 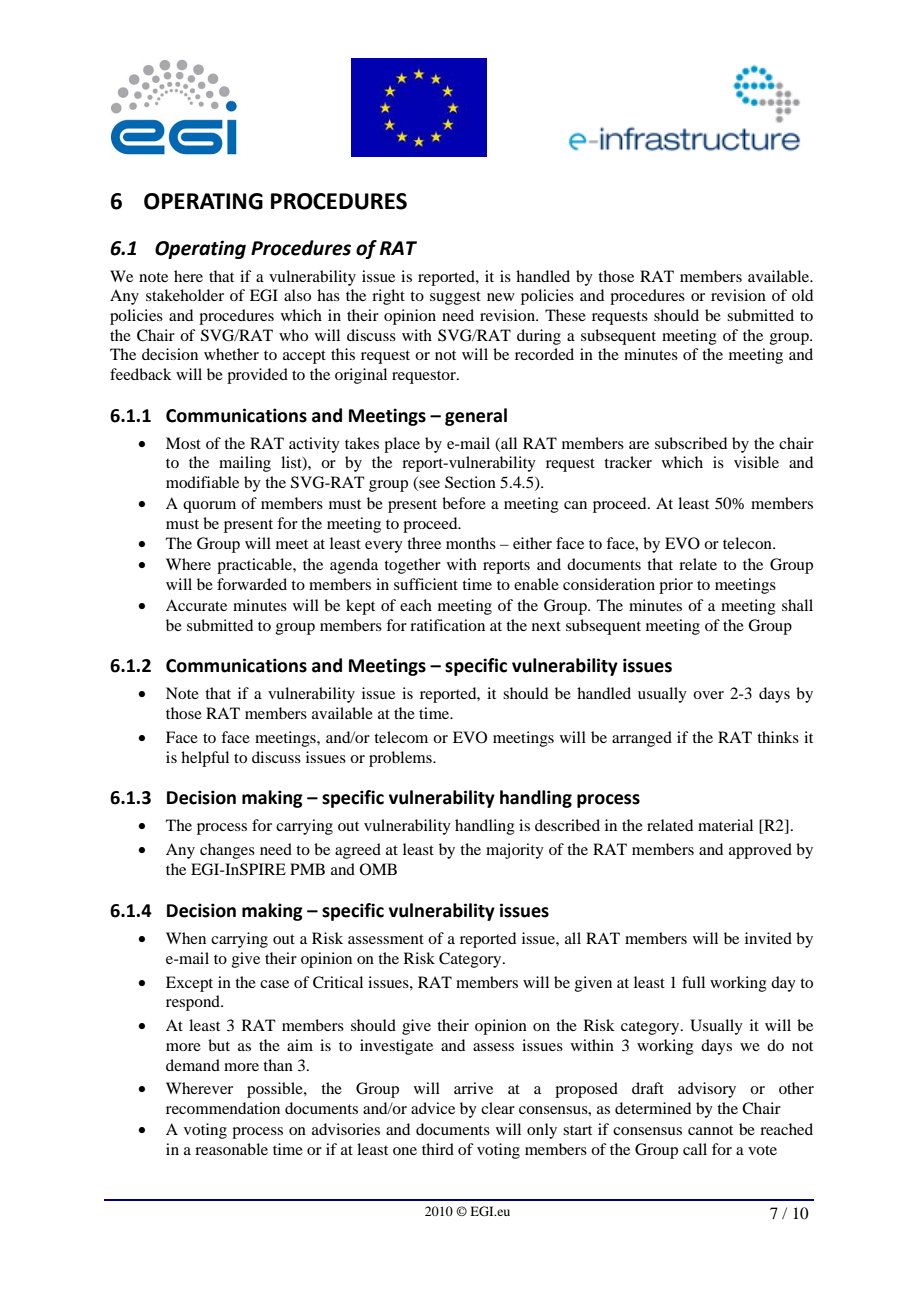 What do you see at coordinates (710, 1130) in the image?
I see `cannot` at bounding box center [710, 1130].
